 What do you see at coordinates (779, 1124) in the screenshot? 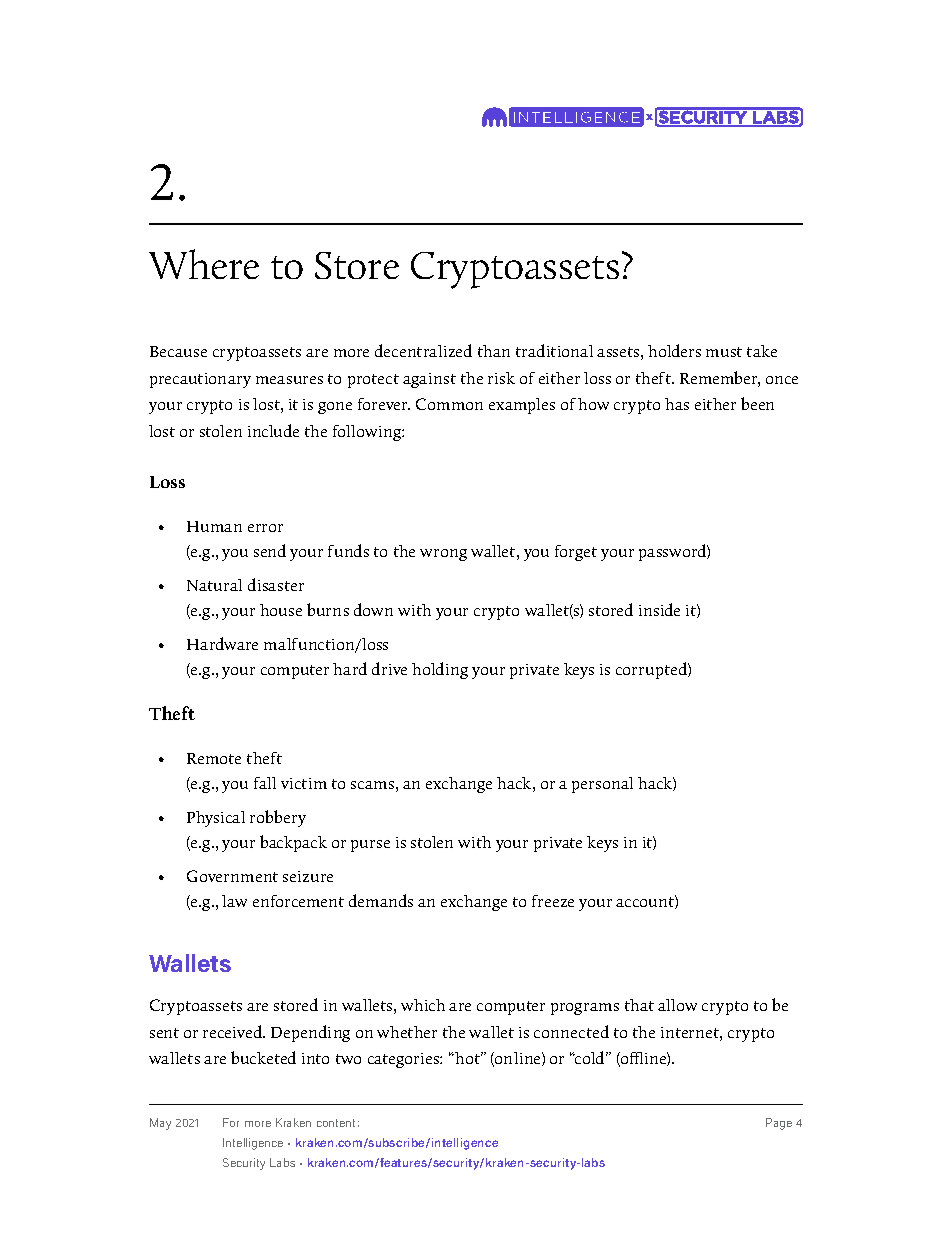
I see `Page` at bounding box center [779, 1124].
